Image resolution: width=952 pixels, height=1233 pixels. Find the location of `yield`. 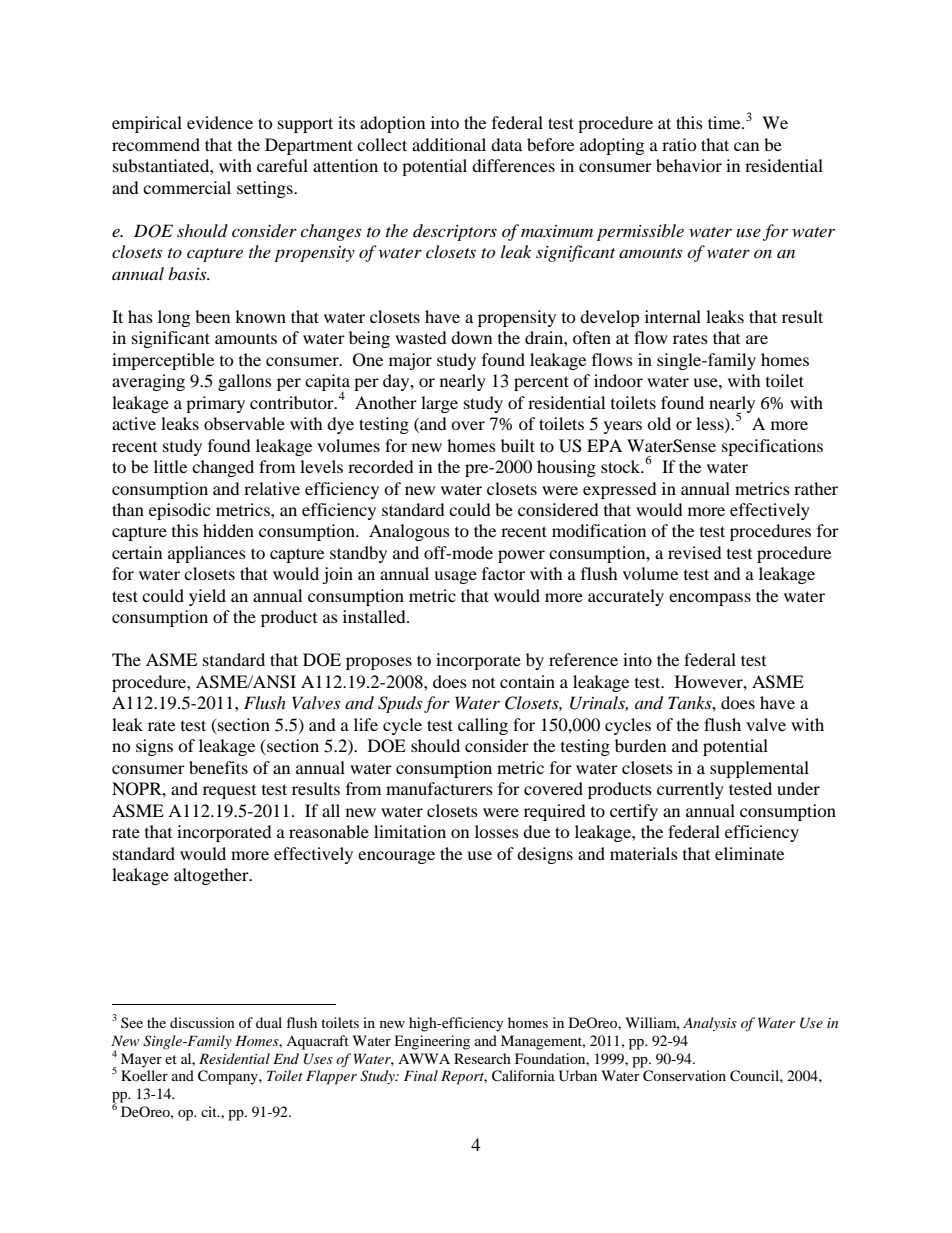

yield is located at coordinates (207, 597).
